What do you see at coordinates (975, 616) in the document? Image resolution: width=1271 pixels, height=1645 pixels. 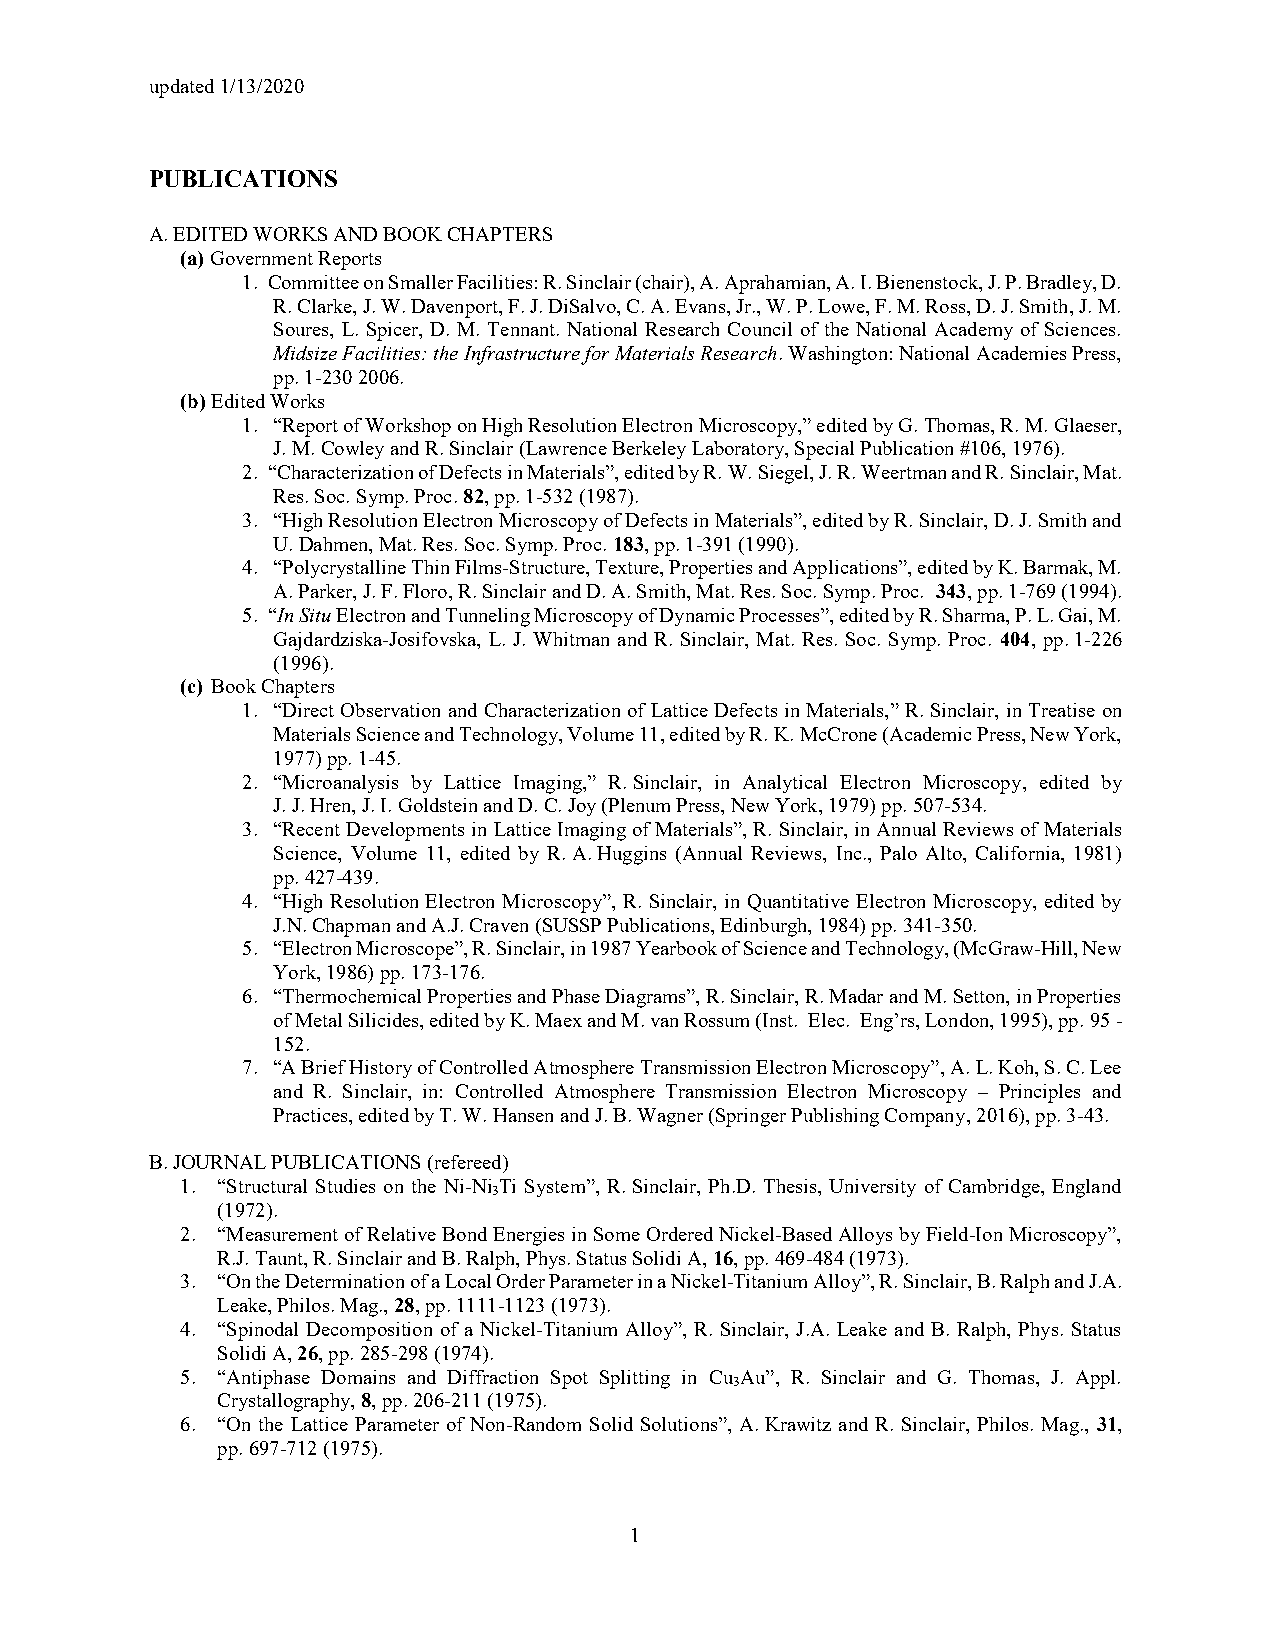 I see `Sharma` at bounding box center [975, 616].
